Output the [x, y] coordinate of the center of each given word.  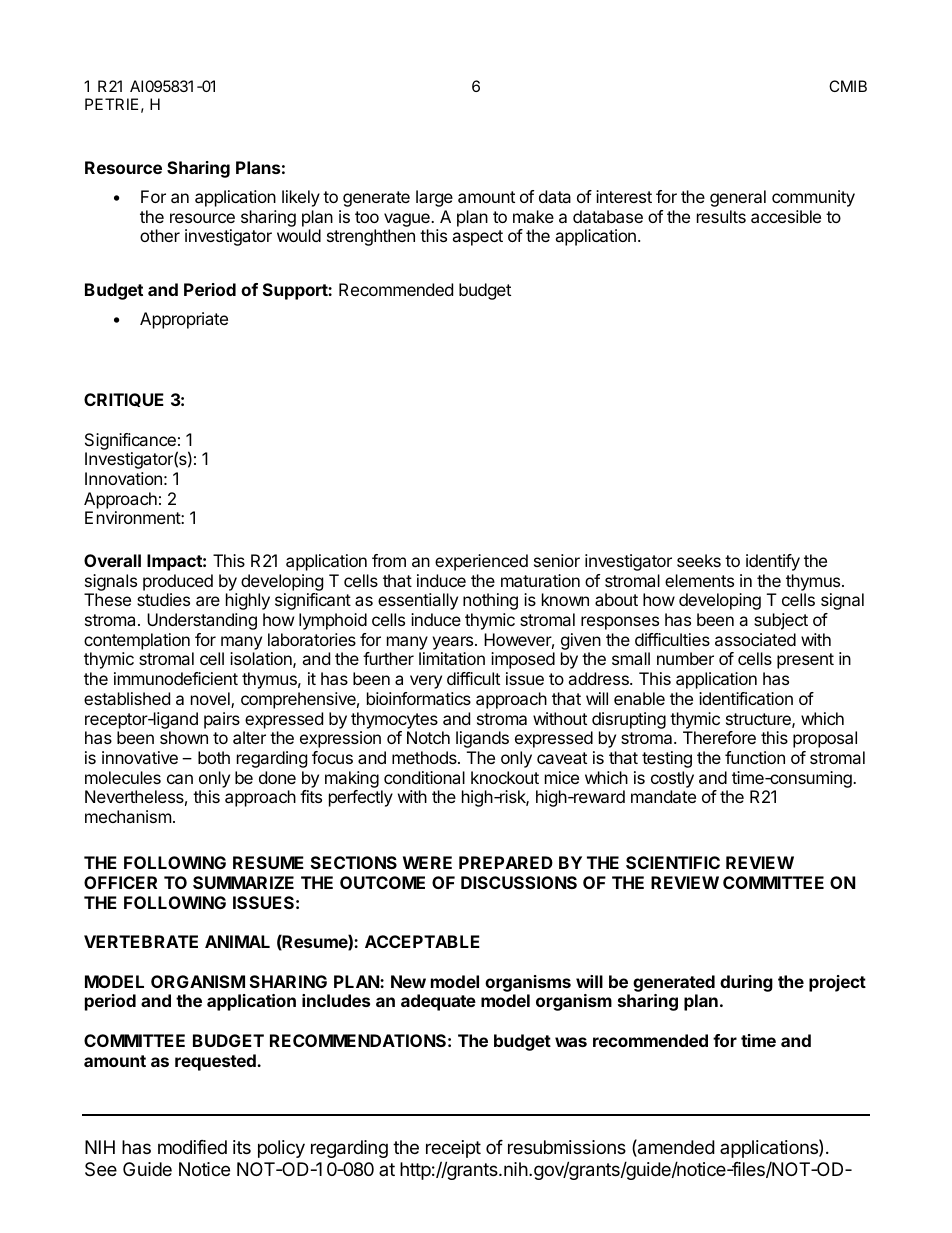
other [160, 235]
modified [192, 1147]
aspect [477, 238]
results [721, 216]
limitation [452, 658]
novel [211, 700]
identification [746, 698]
